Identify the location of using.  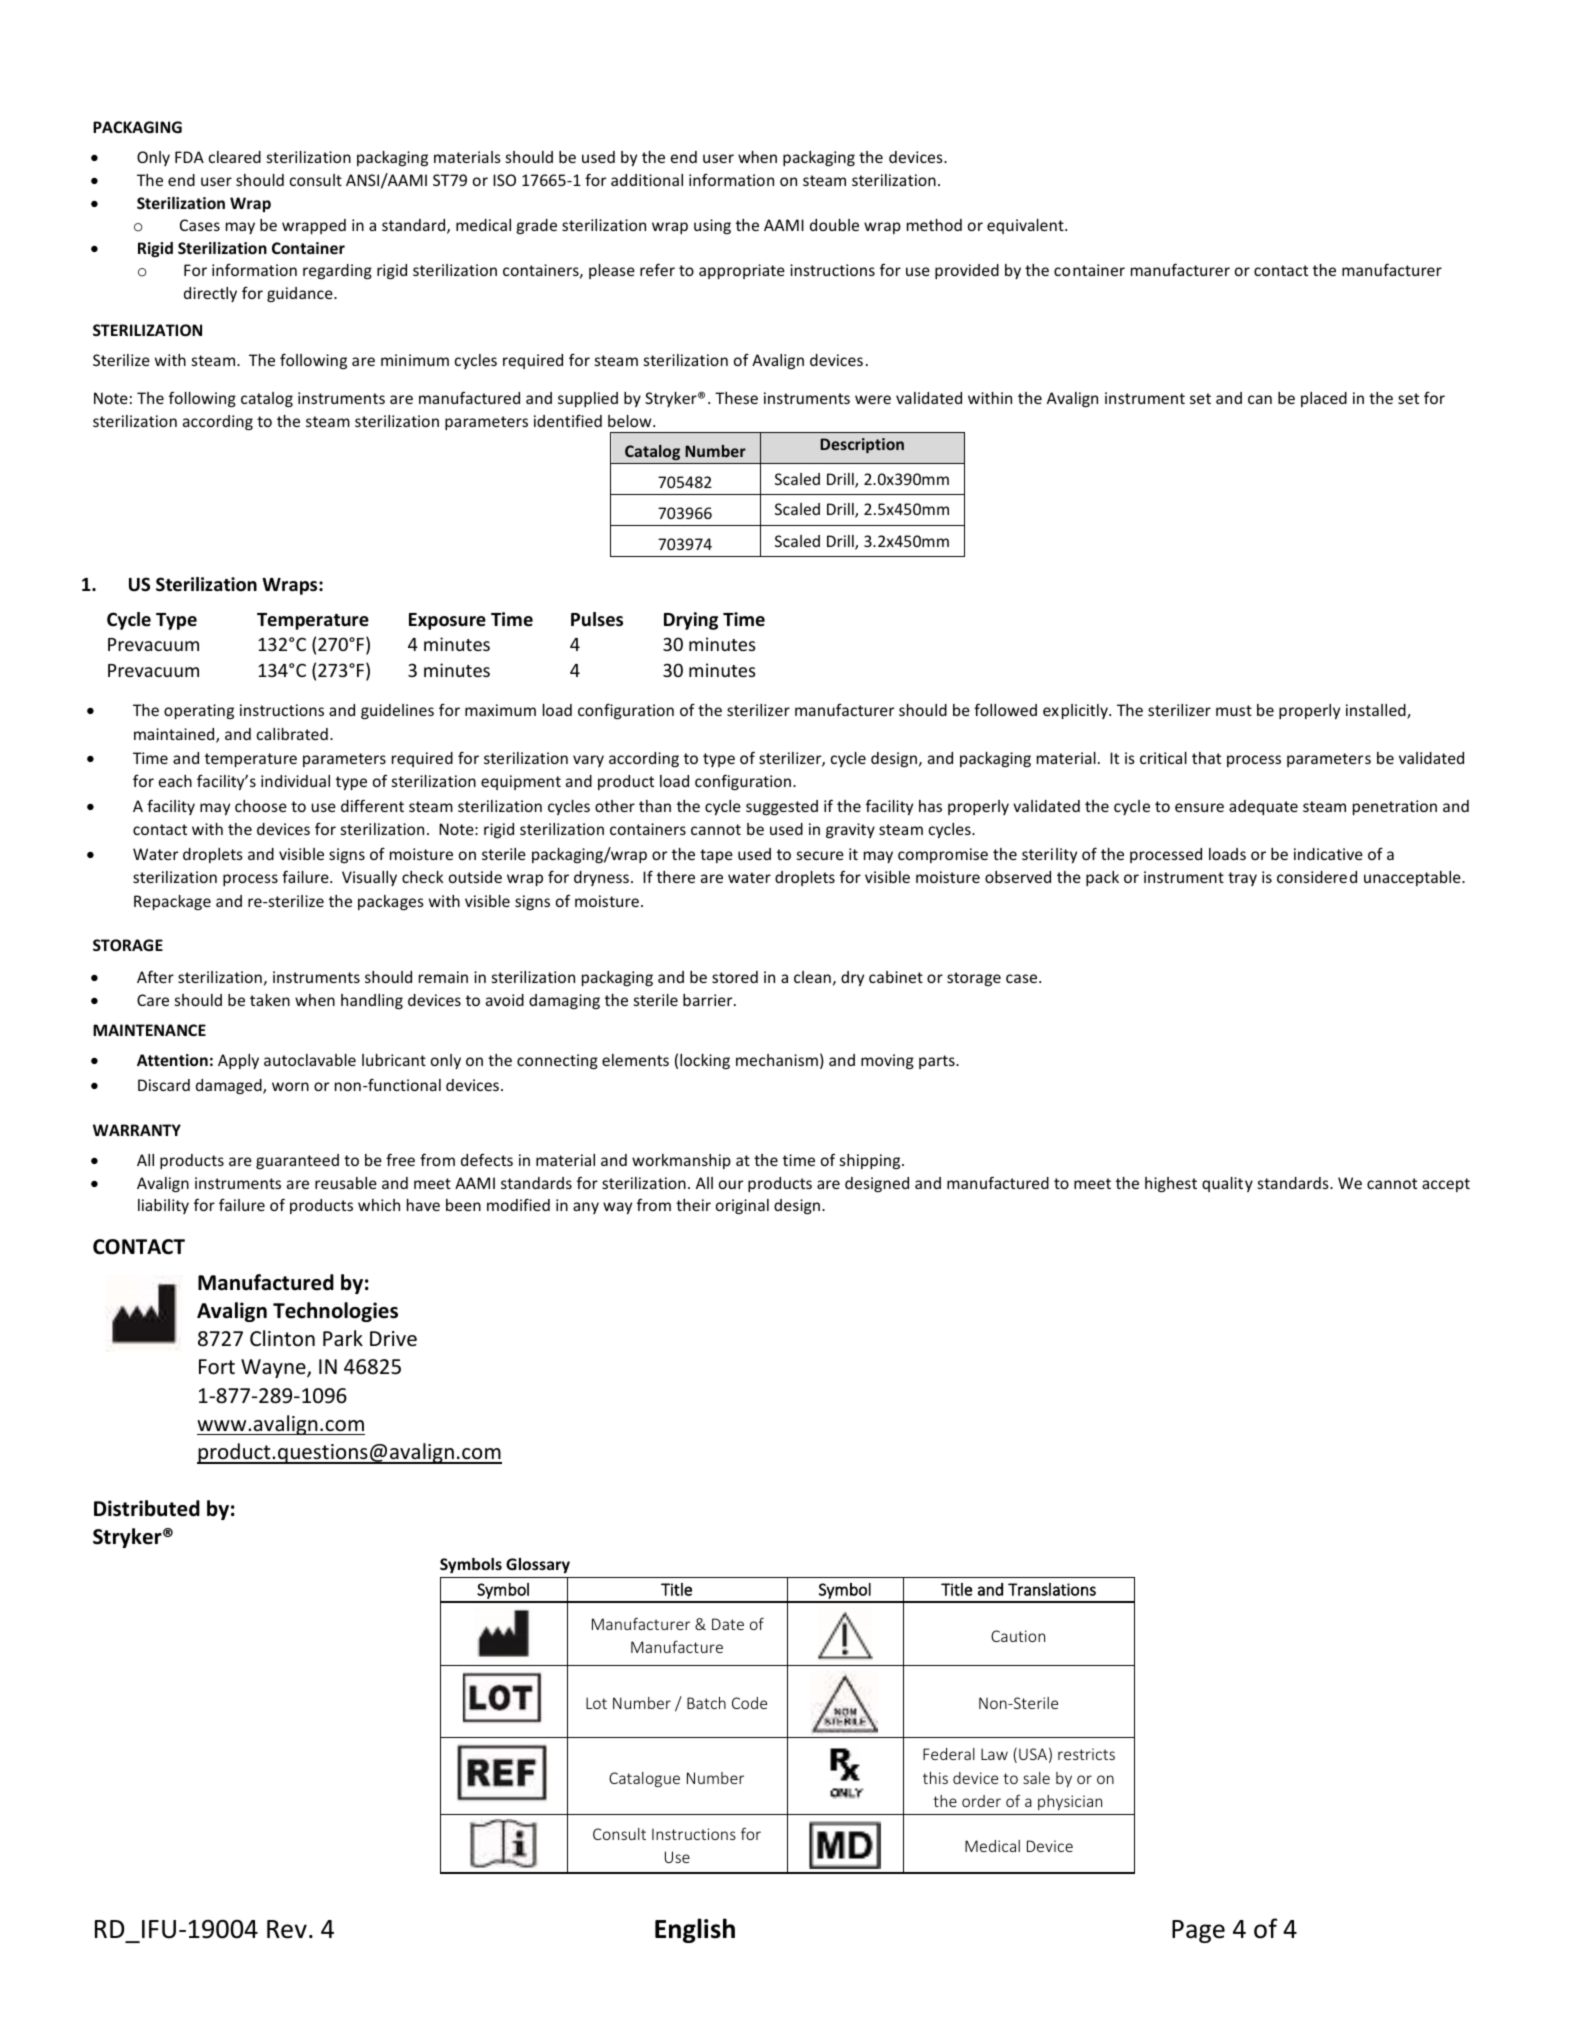
(712, 226).
